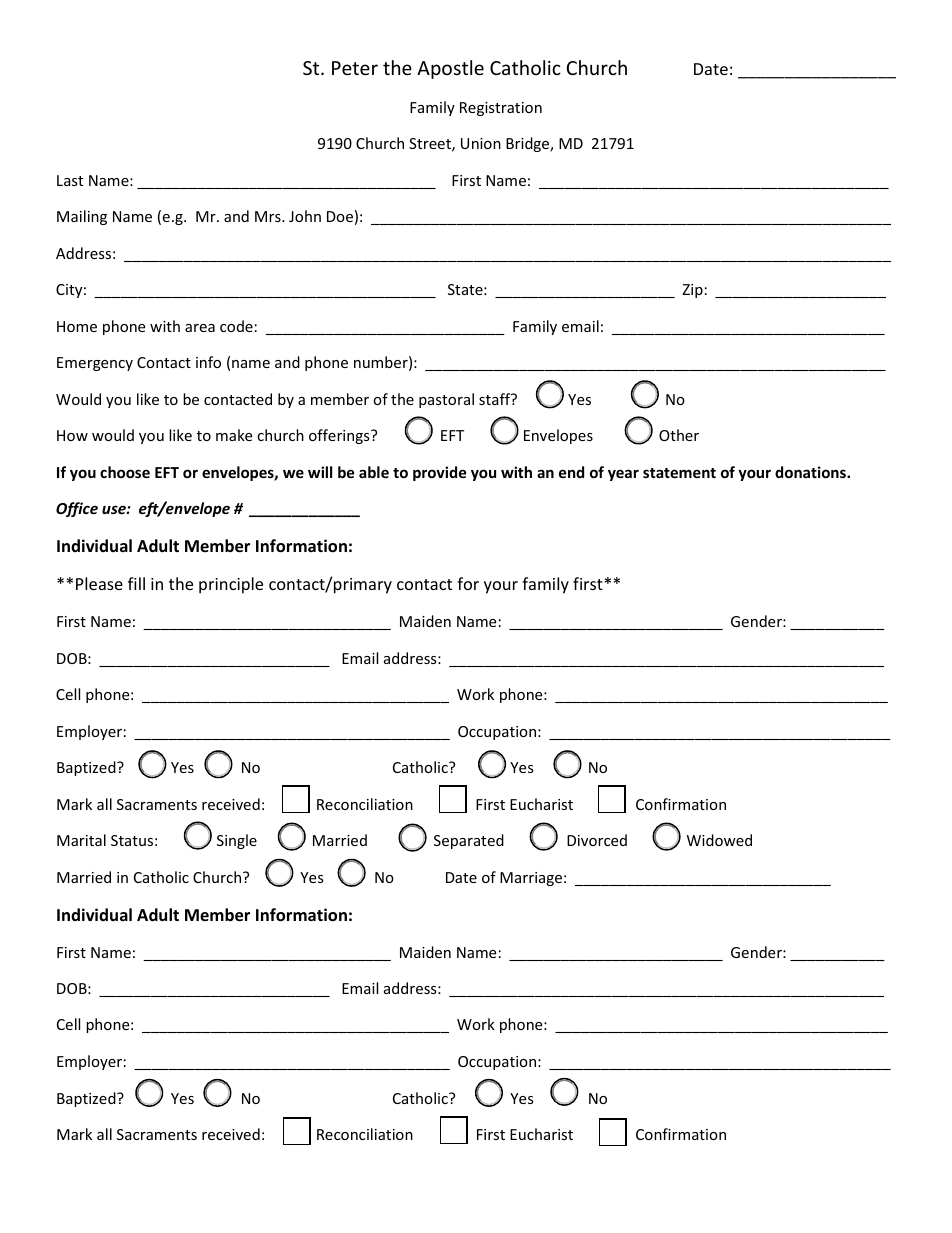  What do you see at coordinates (719, 840) in the screenshot?
I see `Widowed` at bounding box center [719, 840].
